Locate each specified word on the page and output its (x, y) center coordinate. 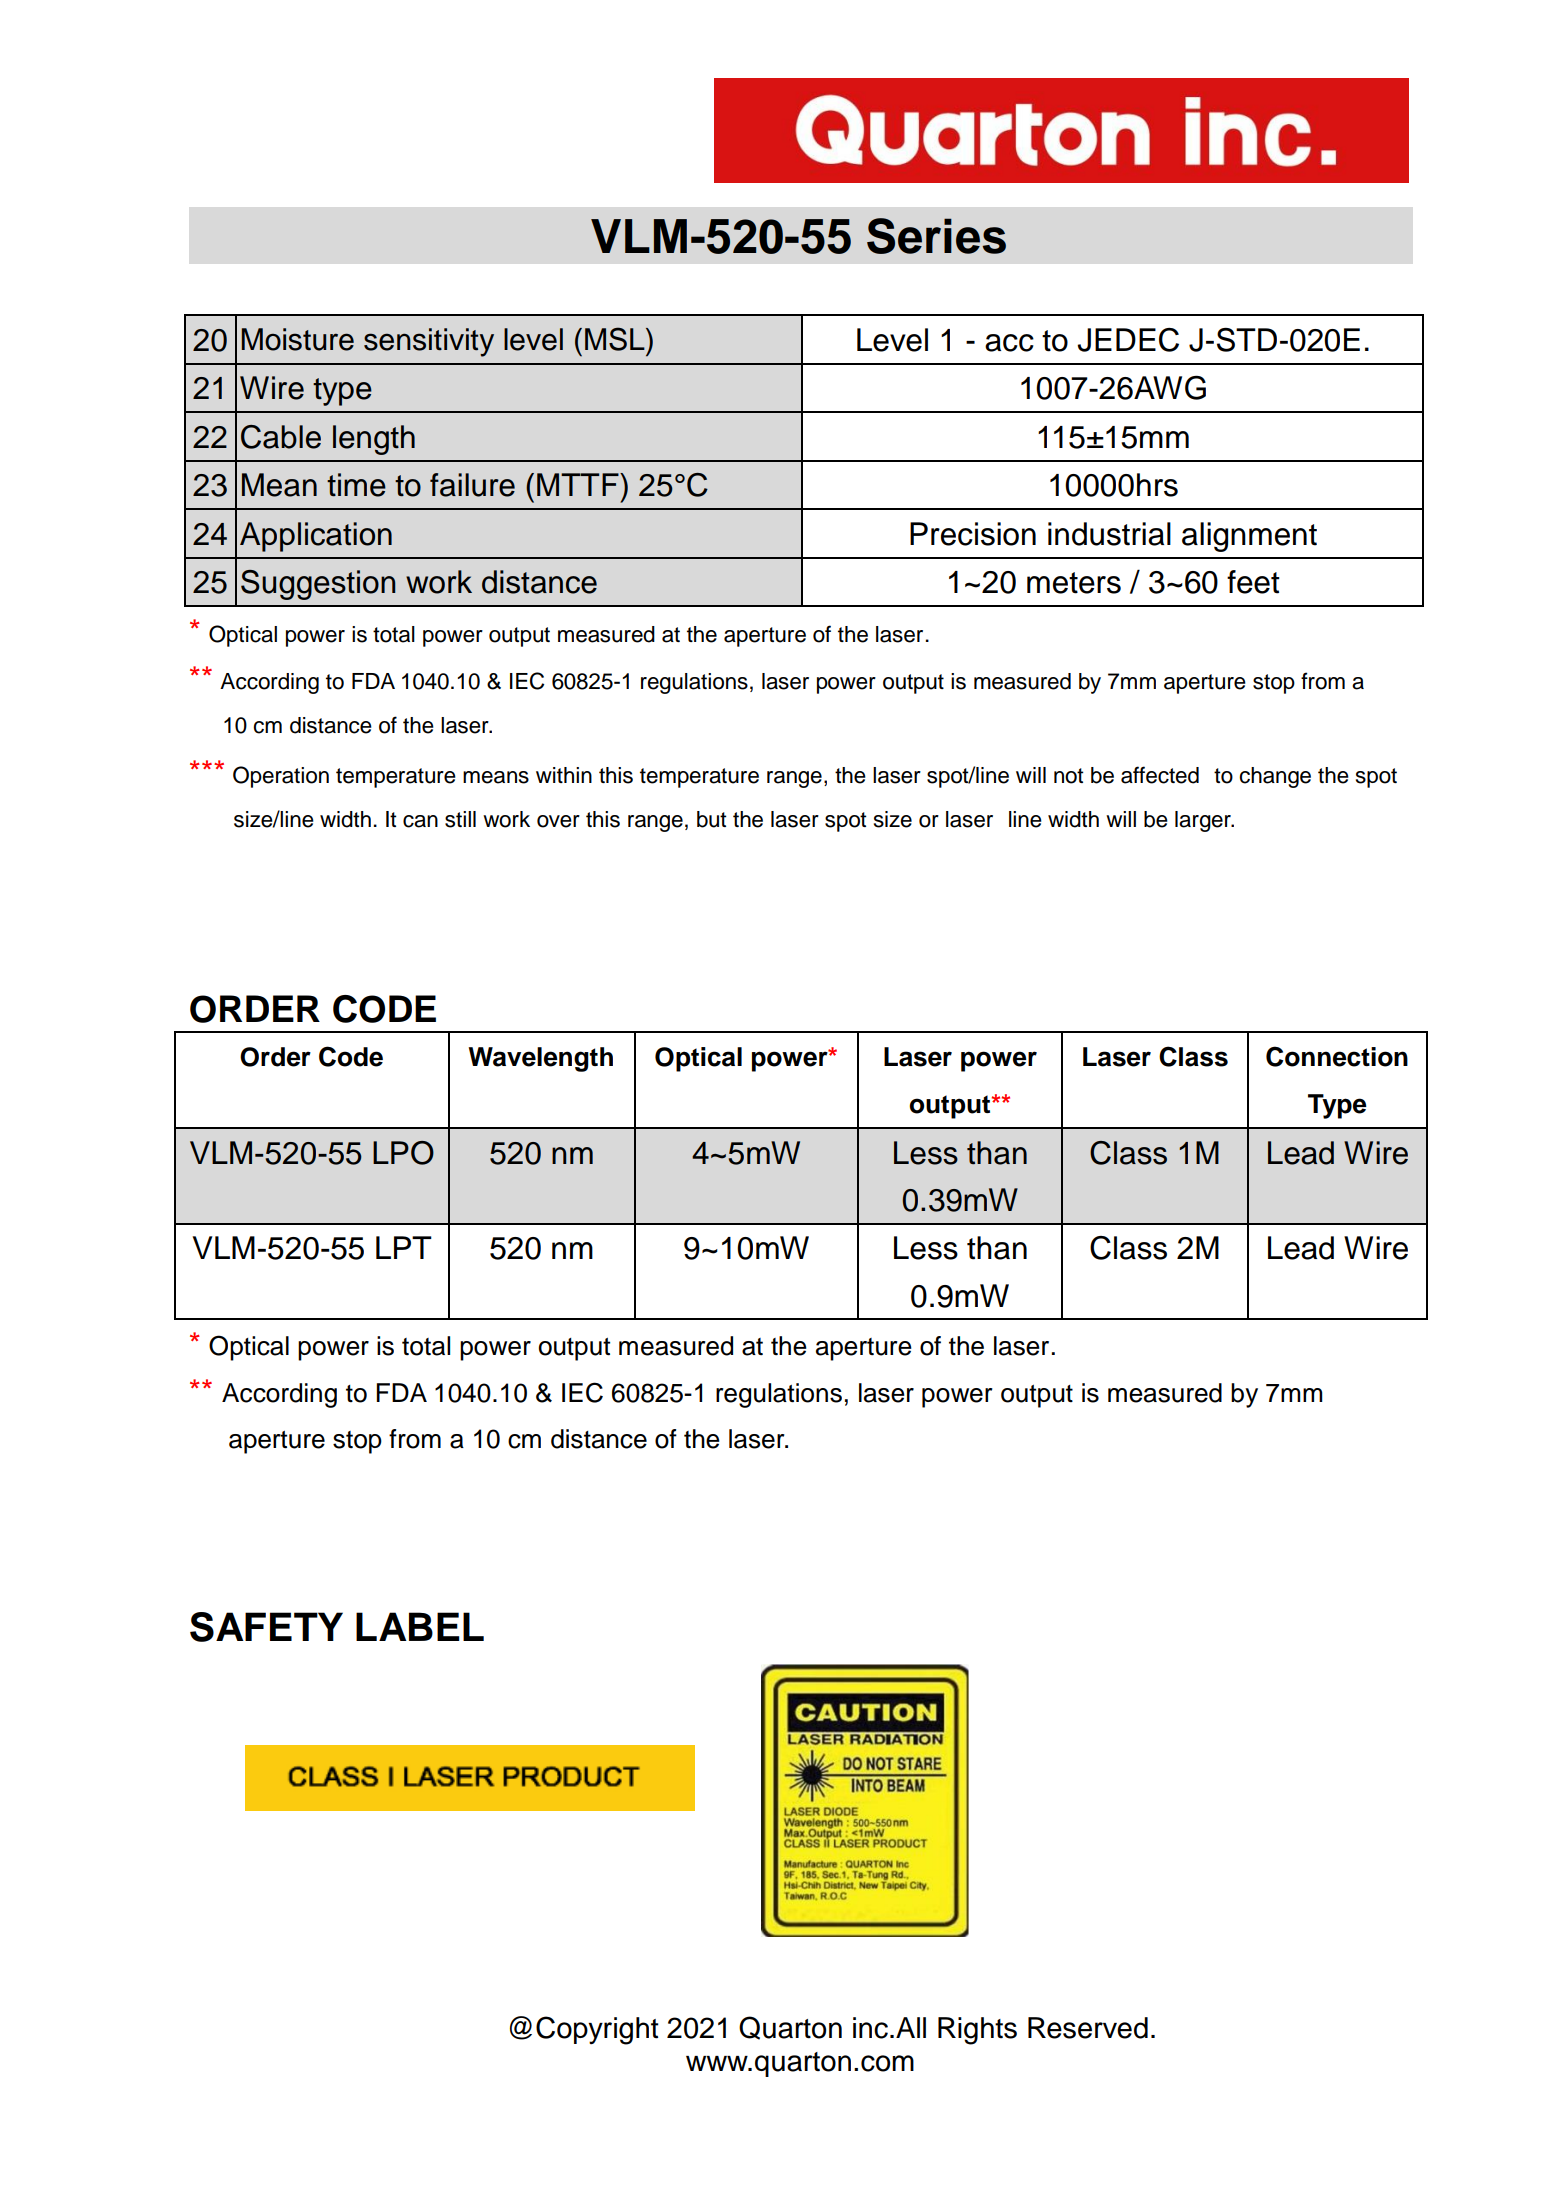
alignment (1249, 537)
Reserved (1088, 2028)
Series (936, 236)
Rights (977, 2031)
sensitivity (429, 342)
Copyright (597, 2030)
